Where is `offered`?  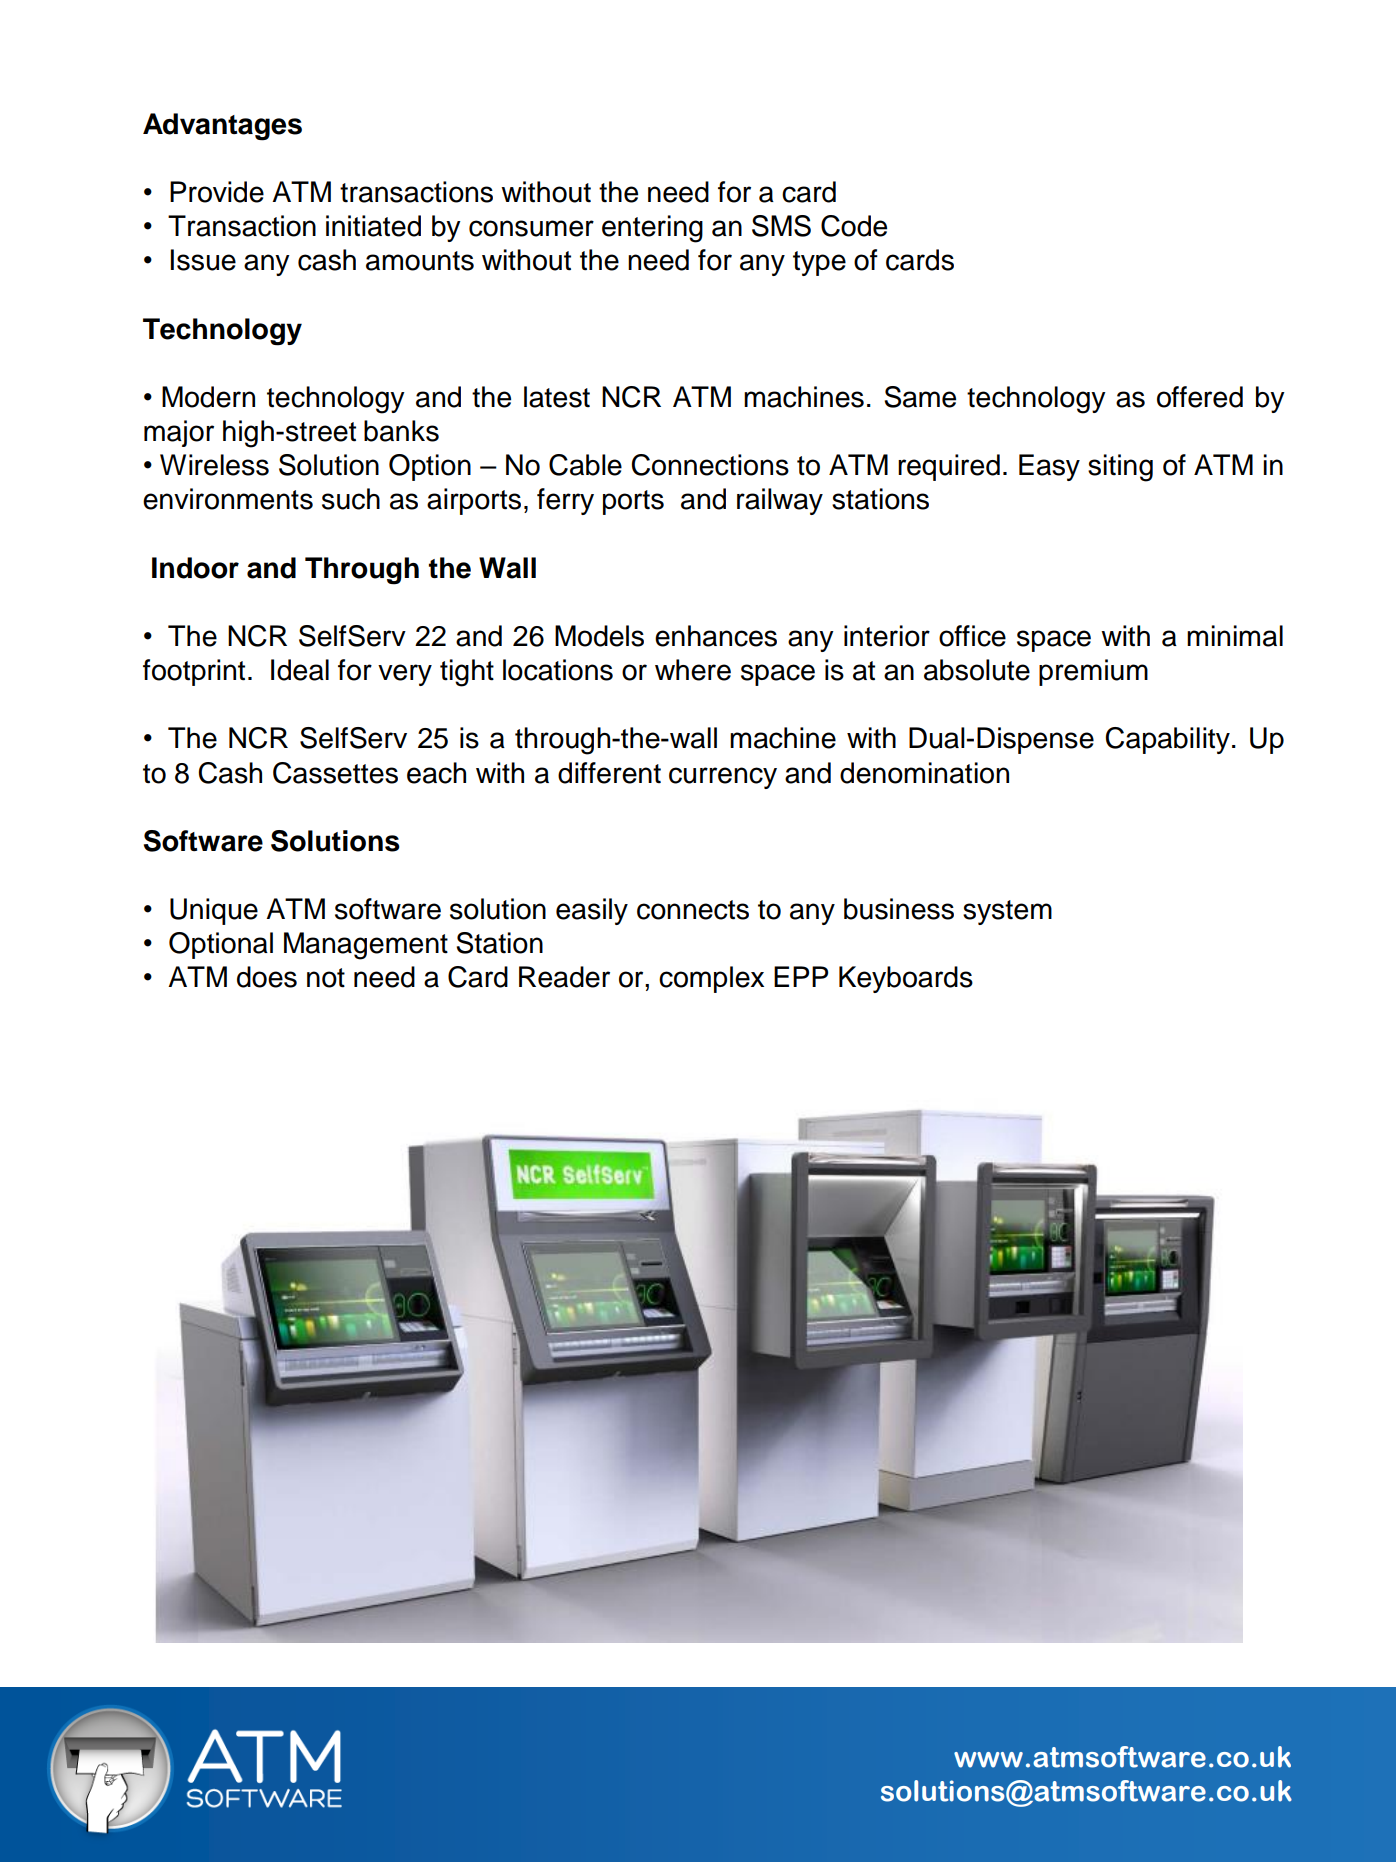 offered is located at coordinates (1200, 397).
